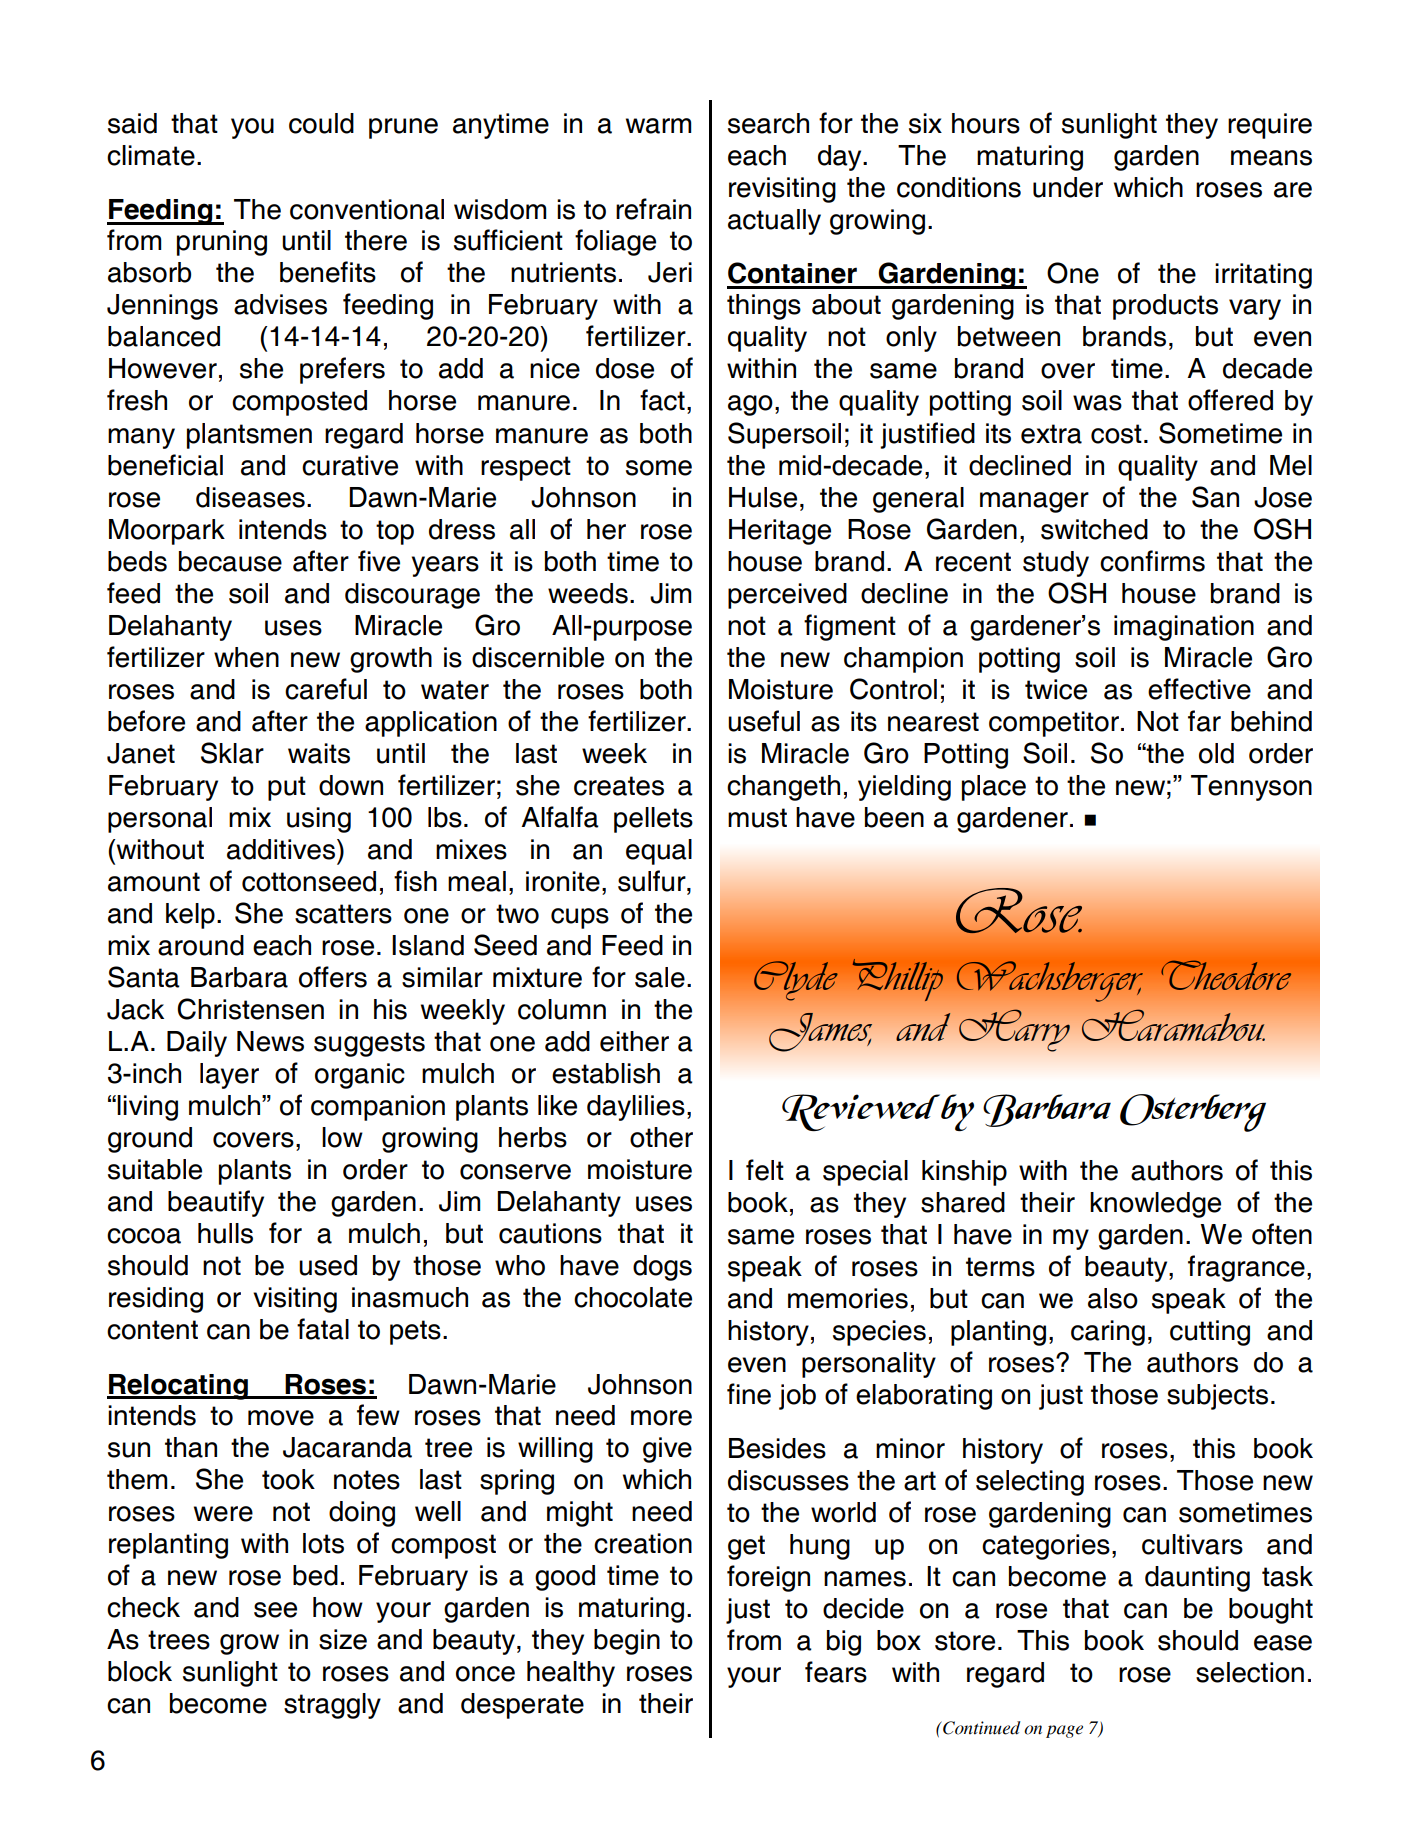 The image size is (1420, 1838). Describe the element at coordinates (1250, 1672) in the screenshot. I see `selection` at that location.
